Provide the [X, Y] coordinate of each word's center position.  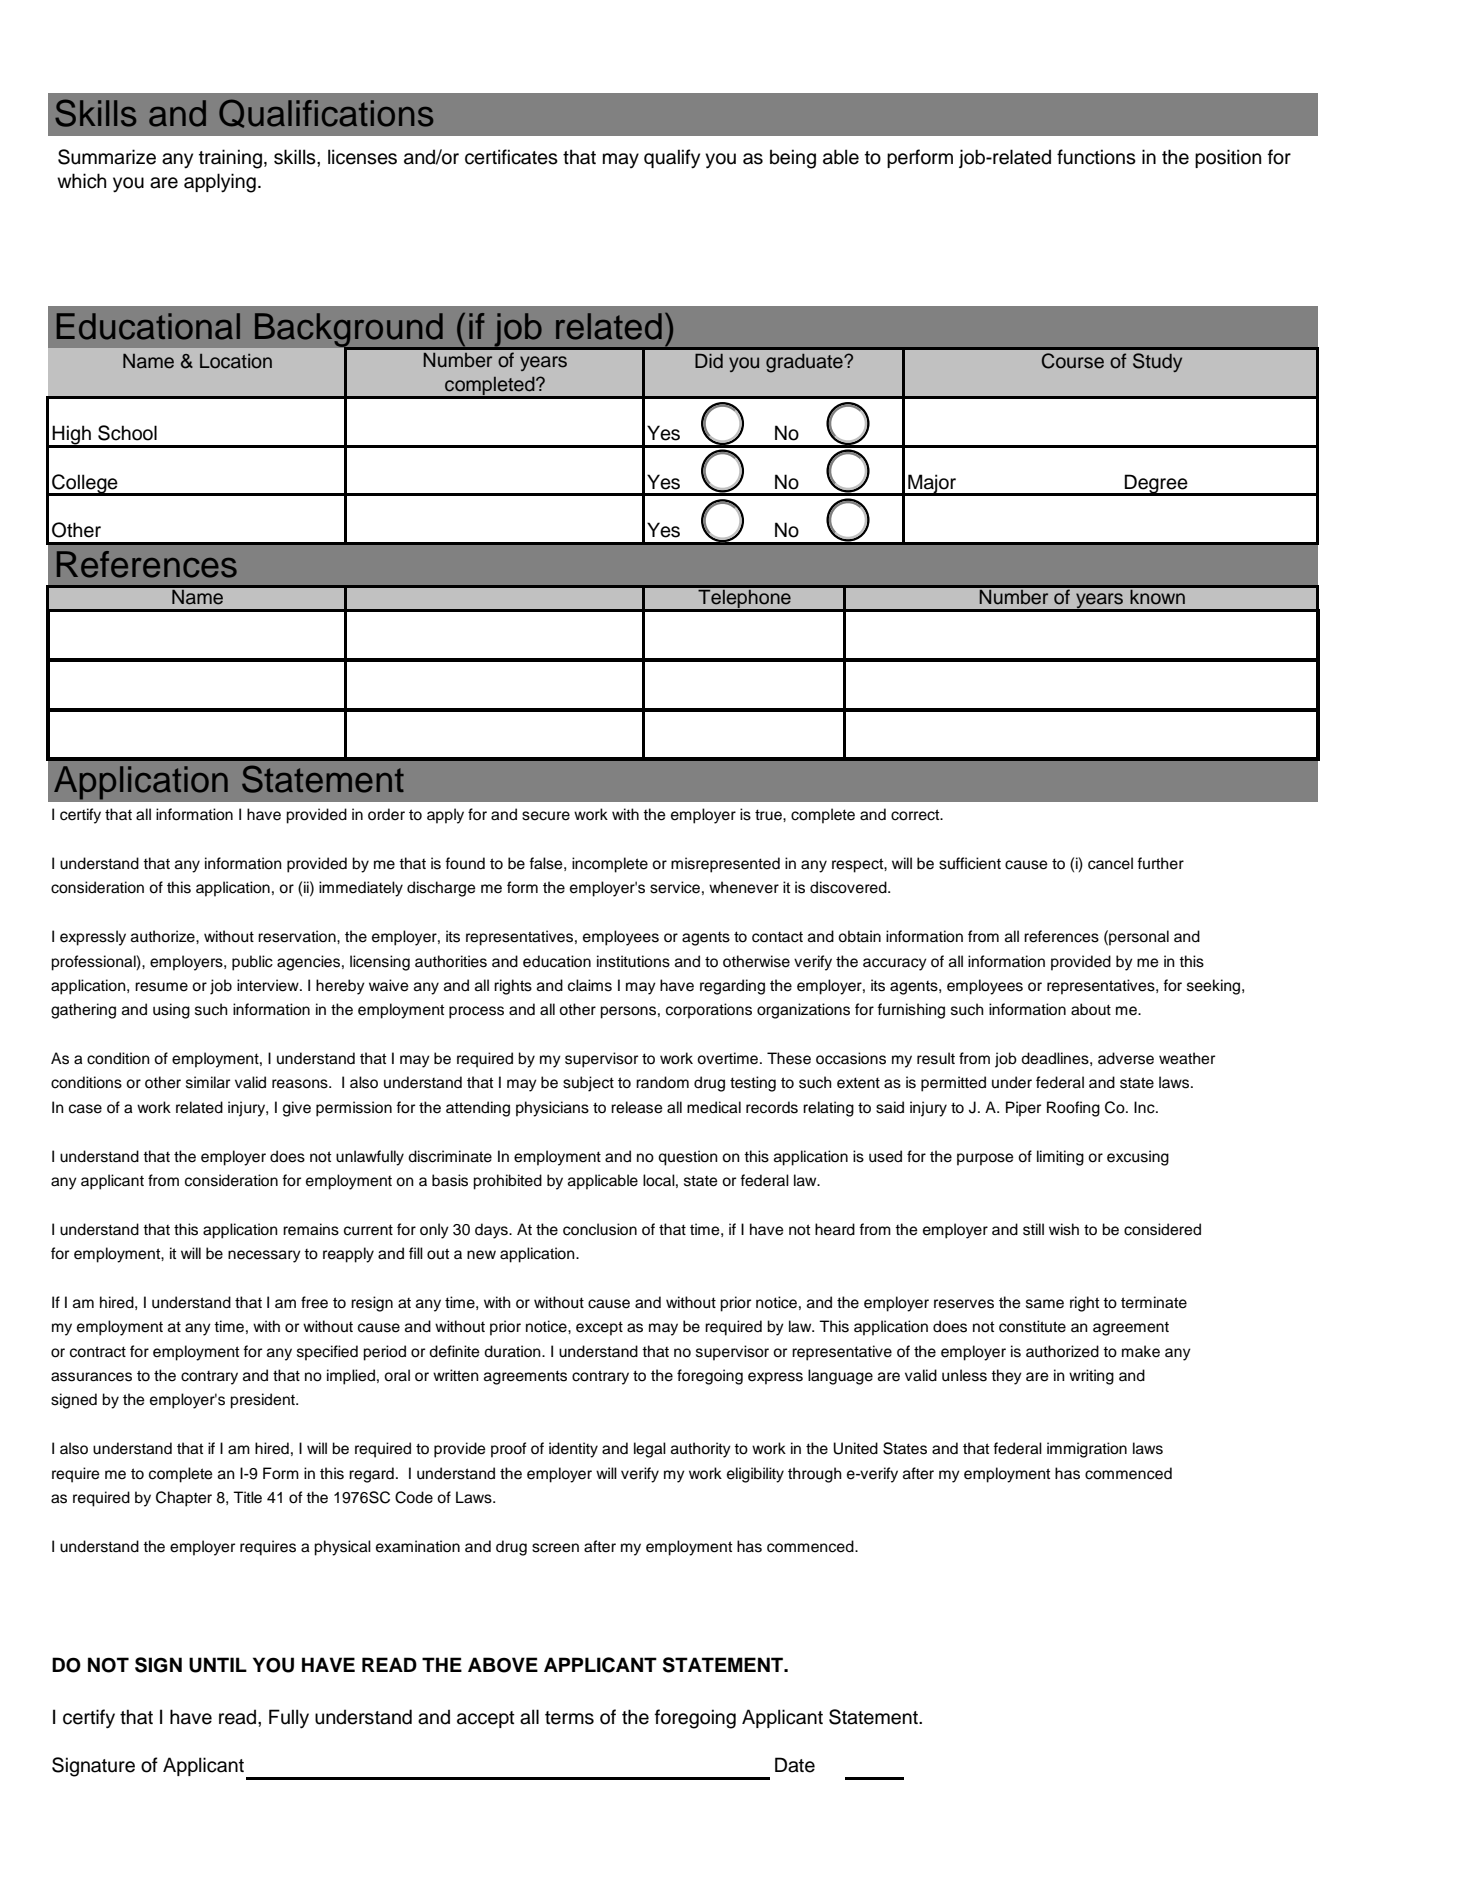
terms [569, 1718]
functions [1096, 157]
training [230, 159]
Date [795, 1765]
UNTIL [218, 1665]
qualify [672, 159]
